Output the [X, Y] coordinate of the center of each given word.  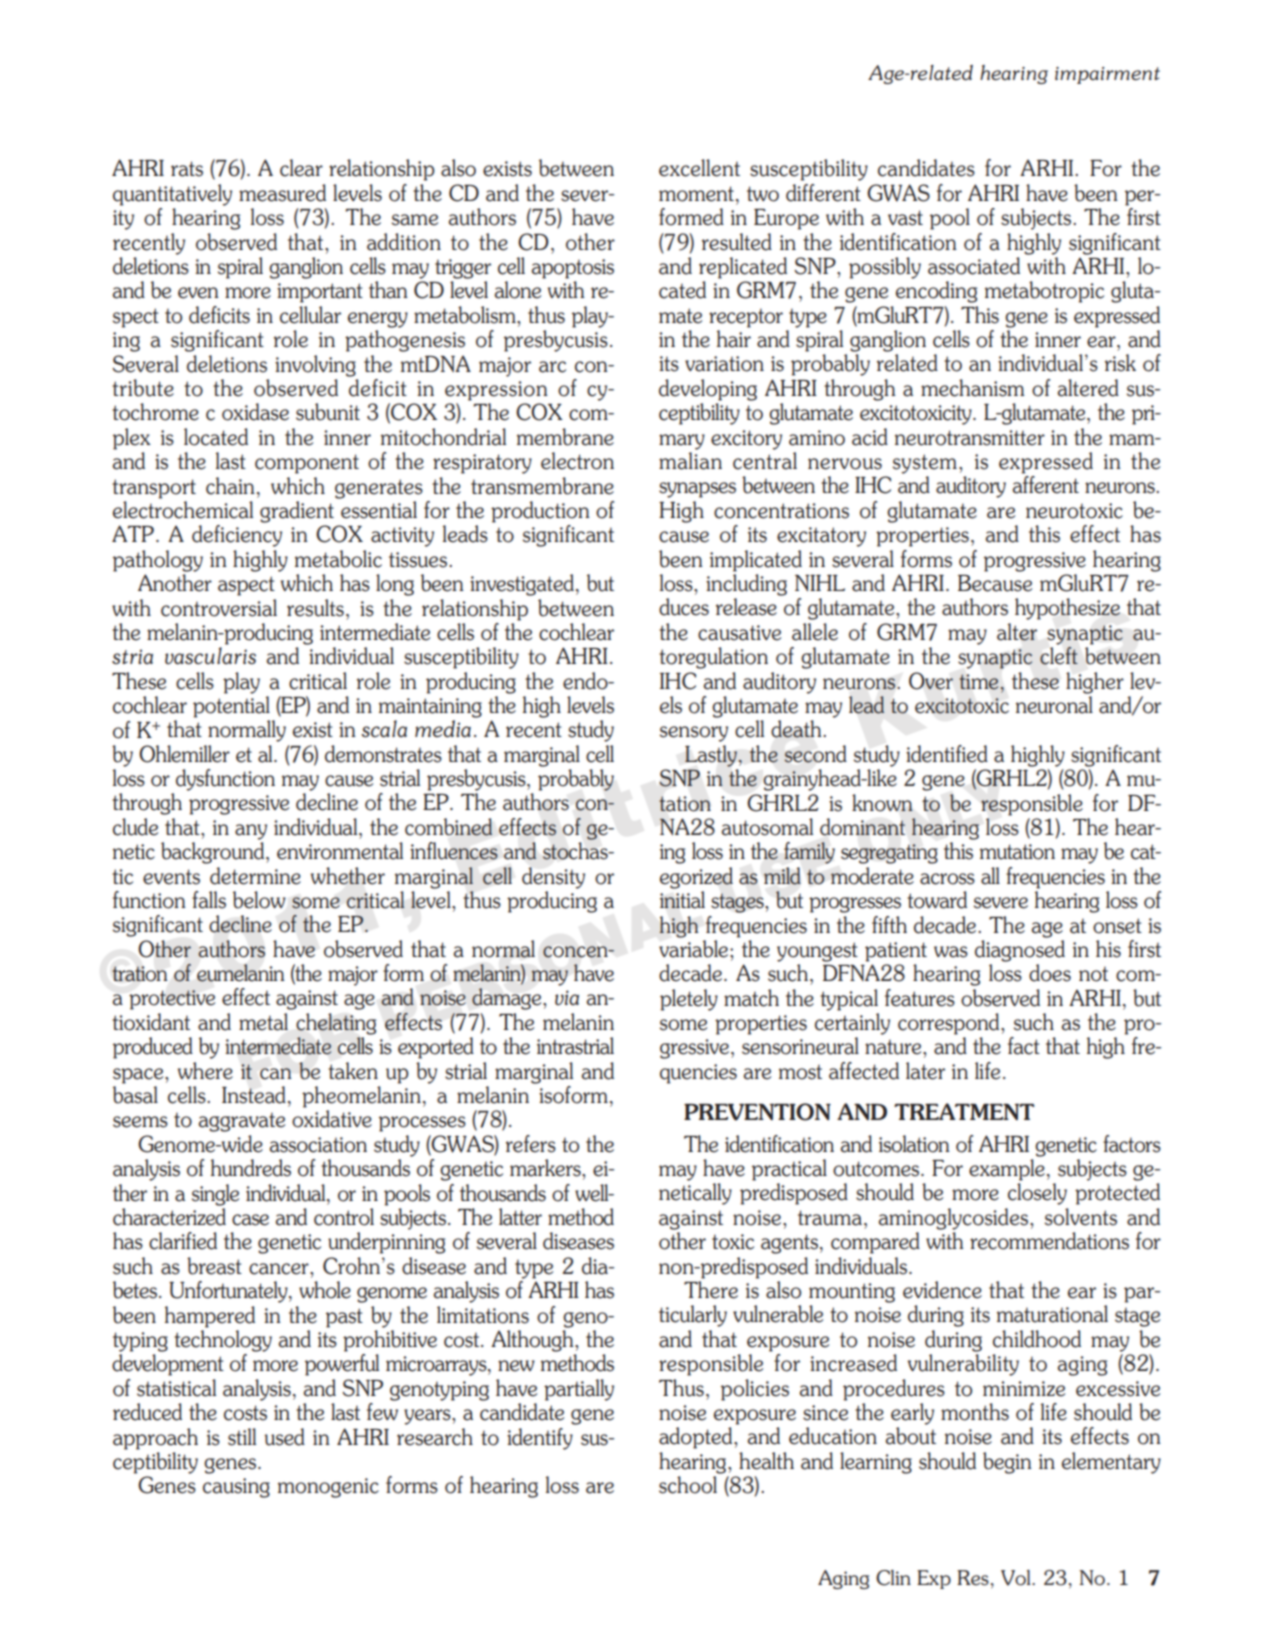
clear [301, 168]
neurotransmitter [970, 438]
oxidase [255, 412]
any [251, 832]
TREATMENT [964, 1111]
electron [577, 461]
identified [947, 754]
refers [531, 1144]
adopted [697, 1438]
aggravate [241, 1122]
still [242, 1437]
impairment [1107, 75]
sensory [694, 734]
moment [696, 194]
